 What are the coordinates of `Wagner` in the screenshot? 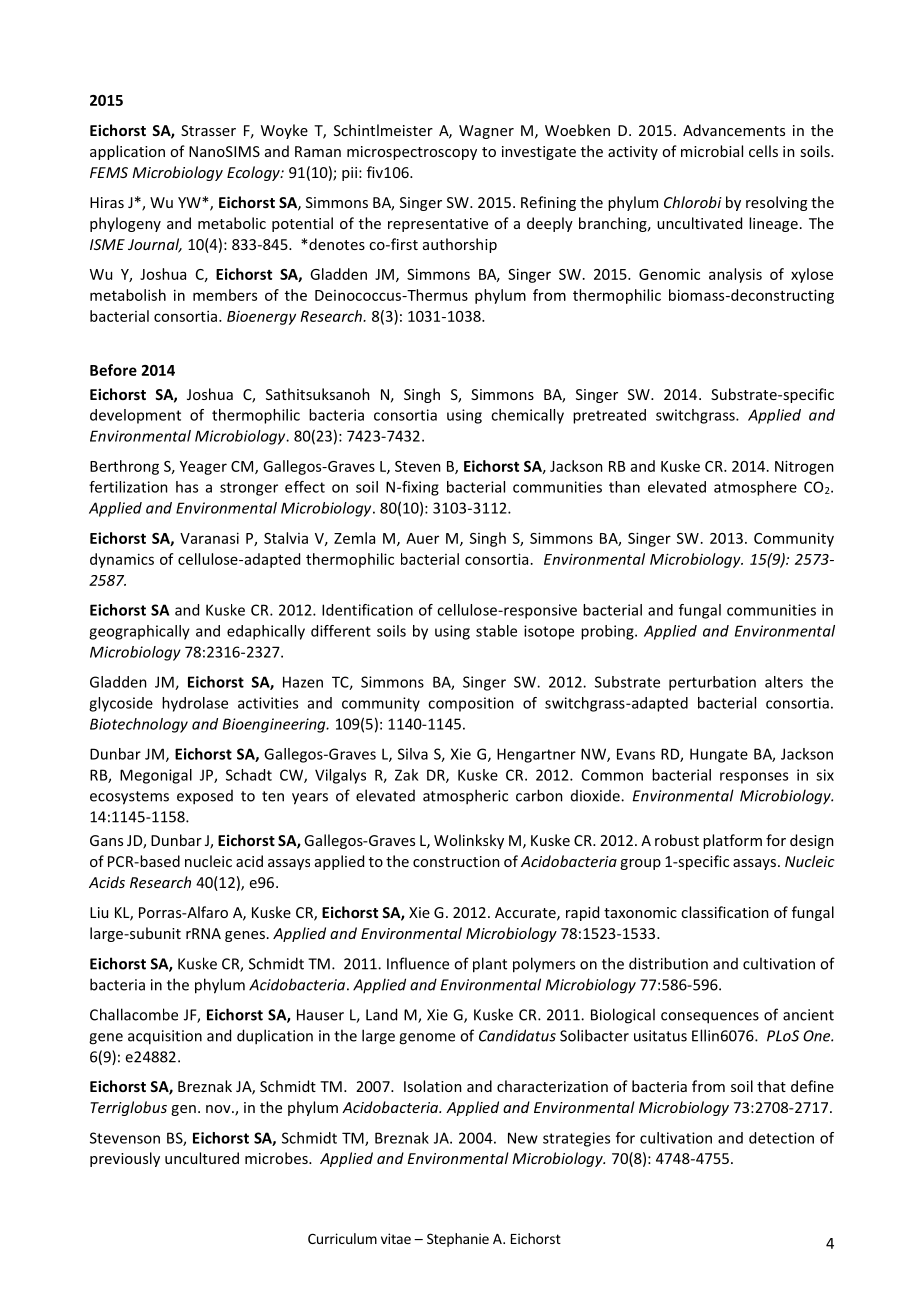 It's located at (486, 132).
